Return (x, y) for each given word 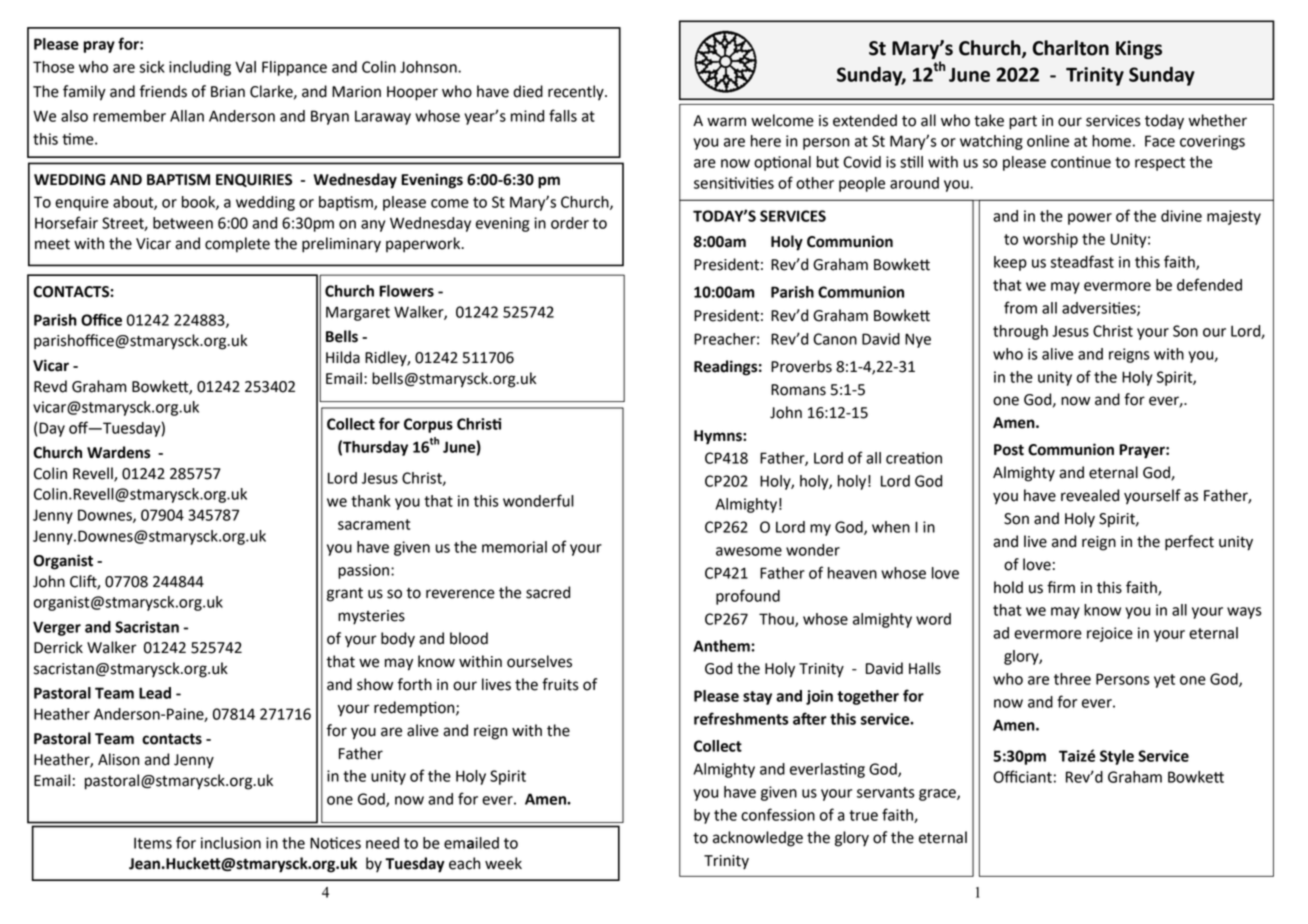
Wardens (119, 452)
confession (778, 814)
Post (1009, 450)
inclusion (231, 843)
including (200, 68)
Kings (1139, 49)
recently (577, 93)
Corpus (428, 425)
